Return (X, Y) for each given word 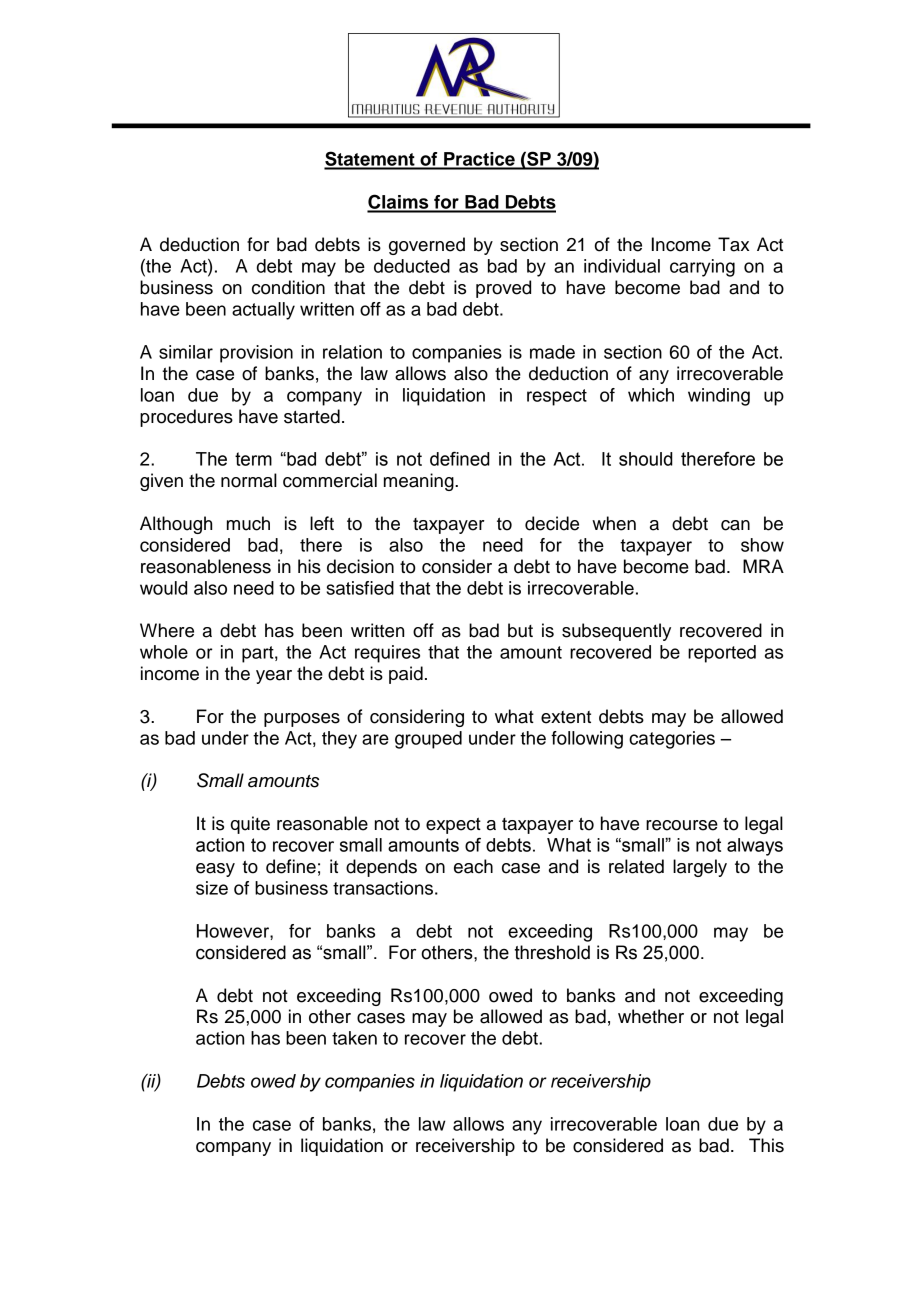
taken (354, 1038)
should (646, 459)
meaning (420, 482)
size (212, 888)
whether (651, 1016)
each (473, 866)
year (274, 677)
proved (503, 289)
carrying (702, 268)
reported (722, 654)
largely (700, 868)
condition (288, 287)
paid (406, 675)
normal (249, 480)
